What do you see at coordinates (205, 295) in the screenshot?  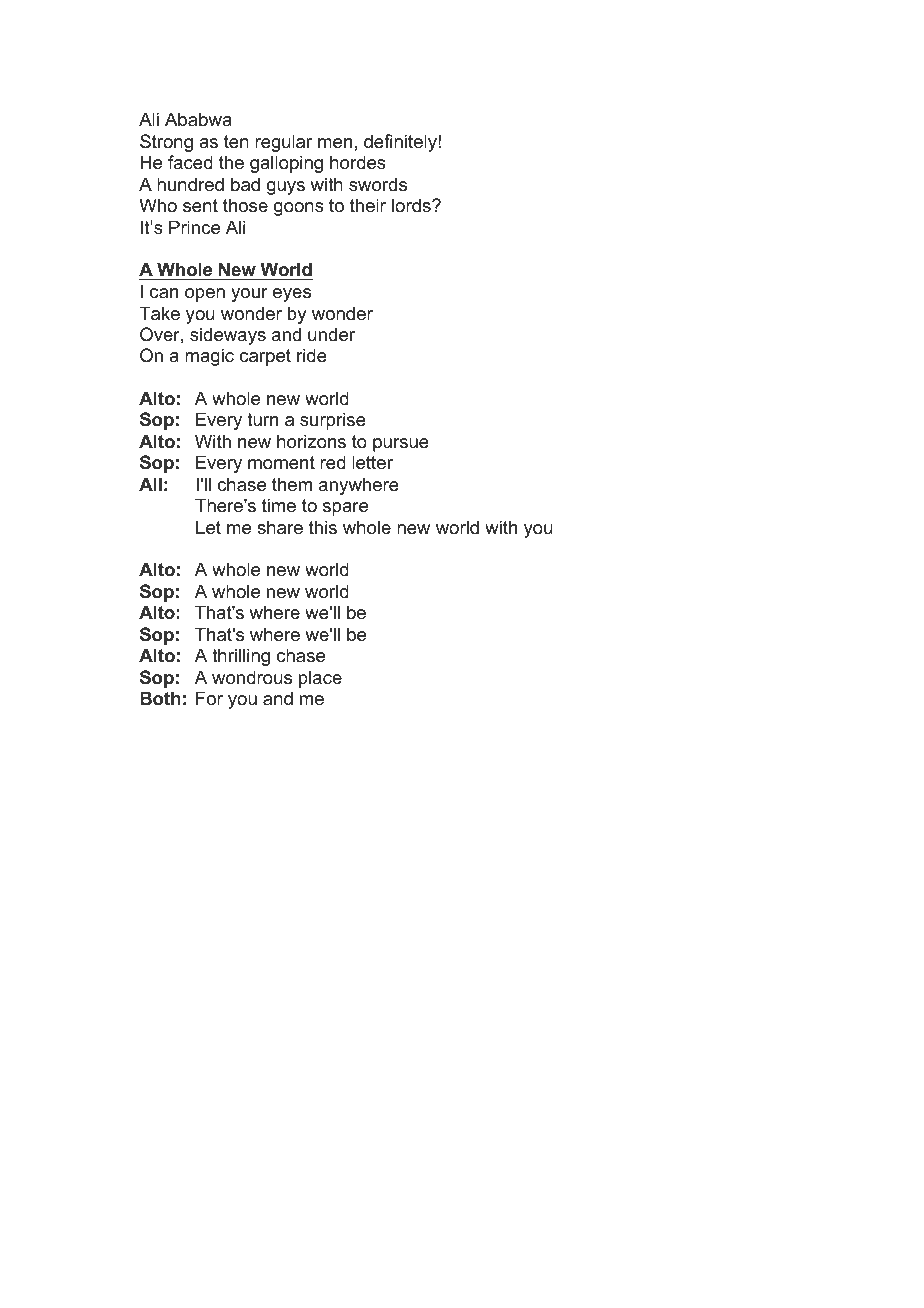 I see `open` at bounding box center [205, 295].
